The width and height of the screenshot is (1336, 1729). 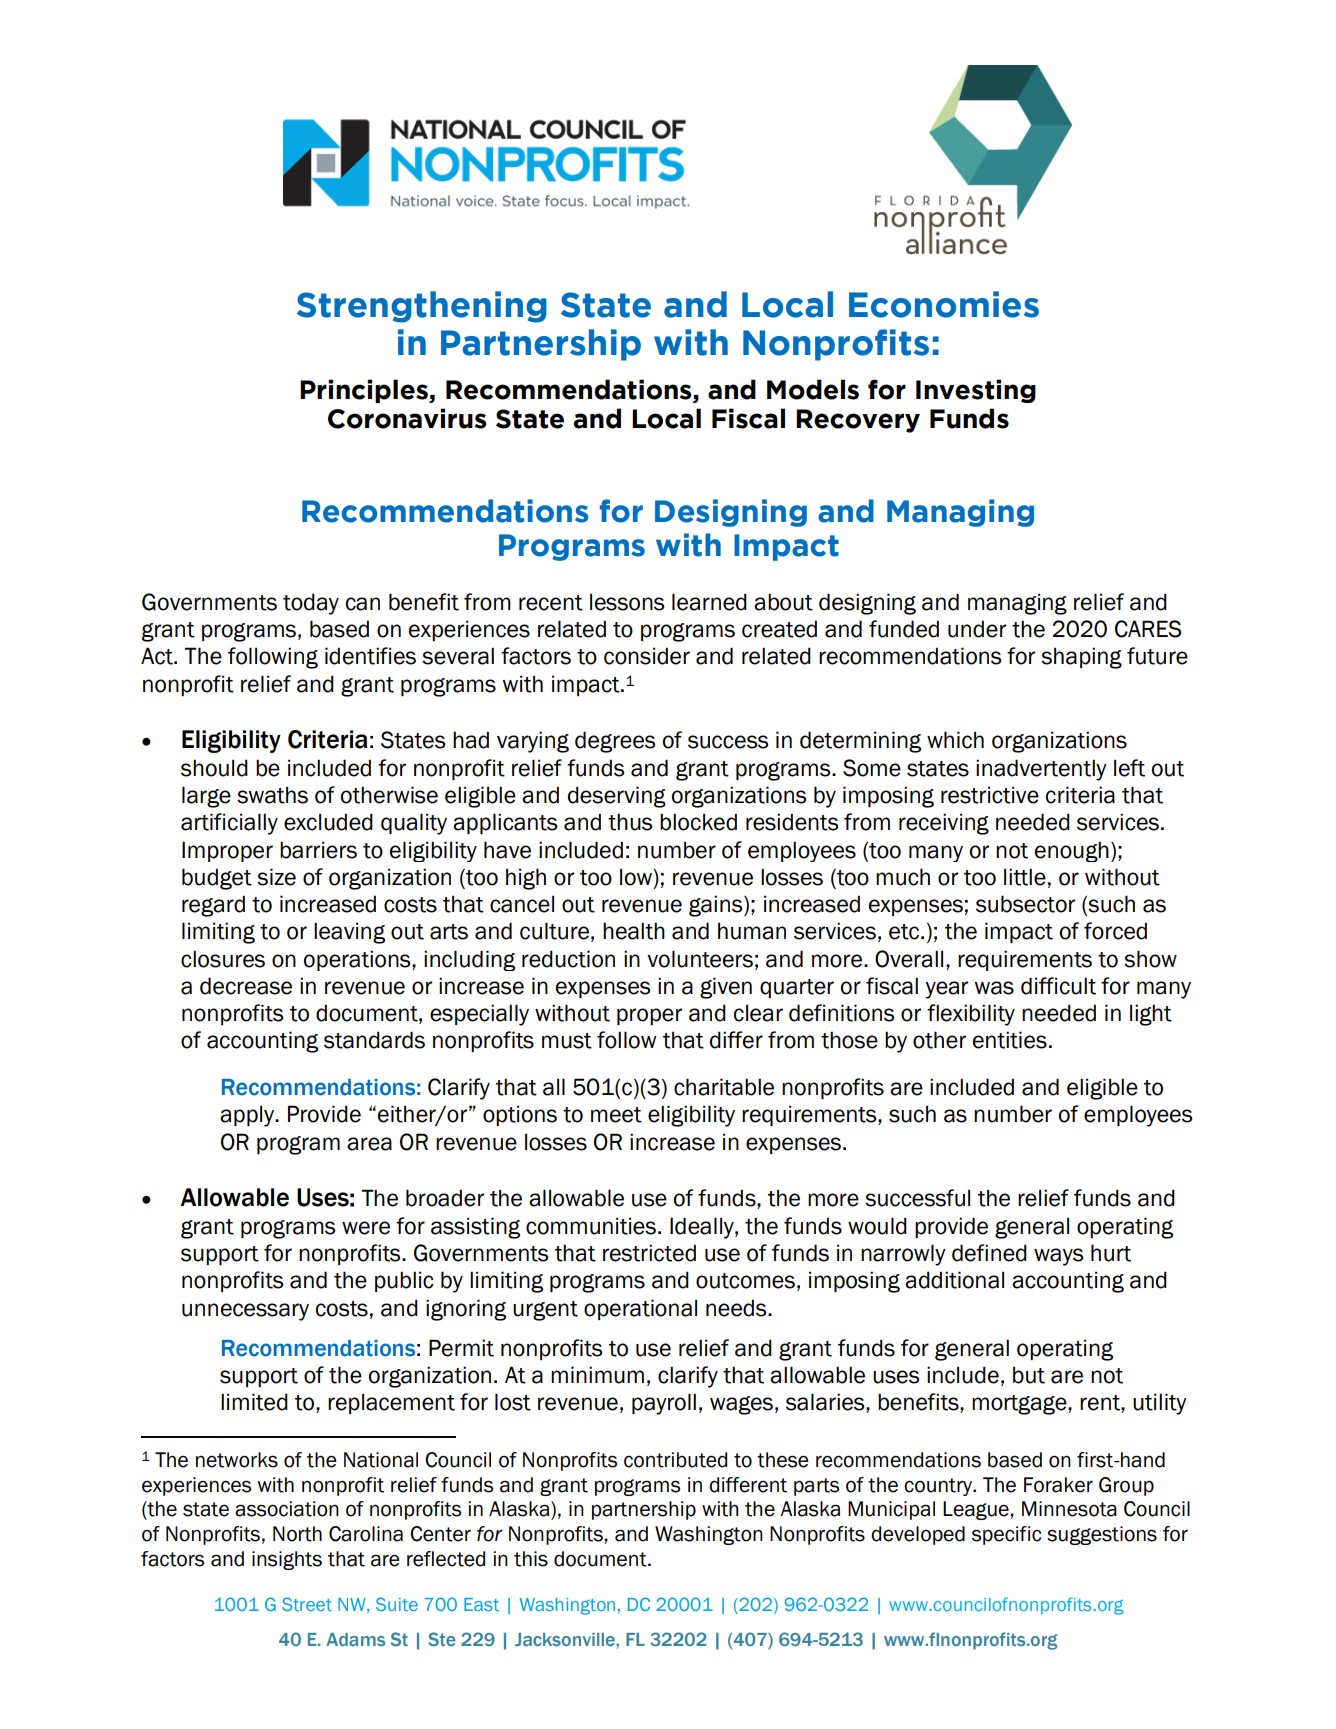 I want to click on degrees, so click(x=615, y=742).
